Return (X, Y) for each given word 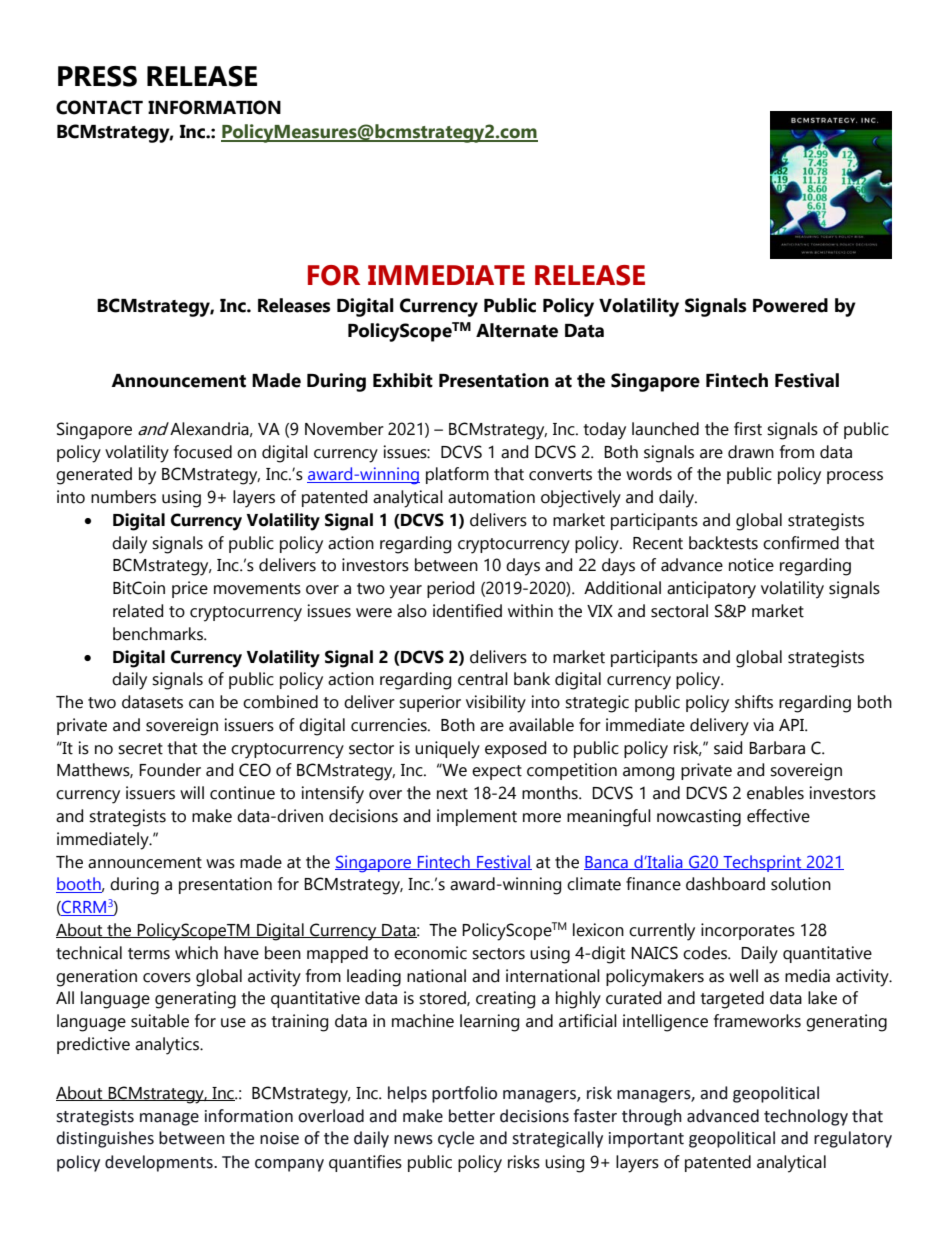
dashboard (725, 884)
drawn (751, 452)
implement (477, 817)
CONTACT (99, 107)
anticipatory (711, 590)
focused (203, 452)
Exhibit (403, 380)
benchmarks (159, 634)
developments (160, 1163)
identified (467, 611)
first (748, 429)
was (220, 864)
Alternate (517, 330)
